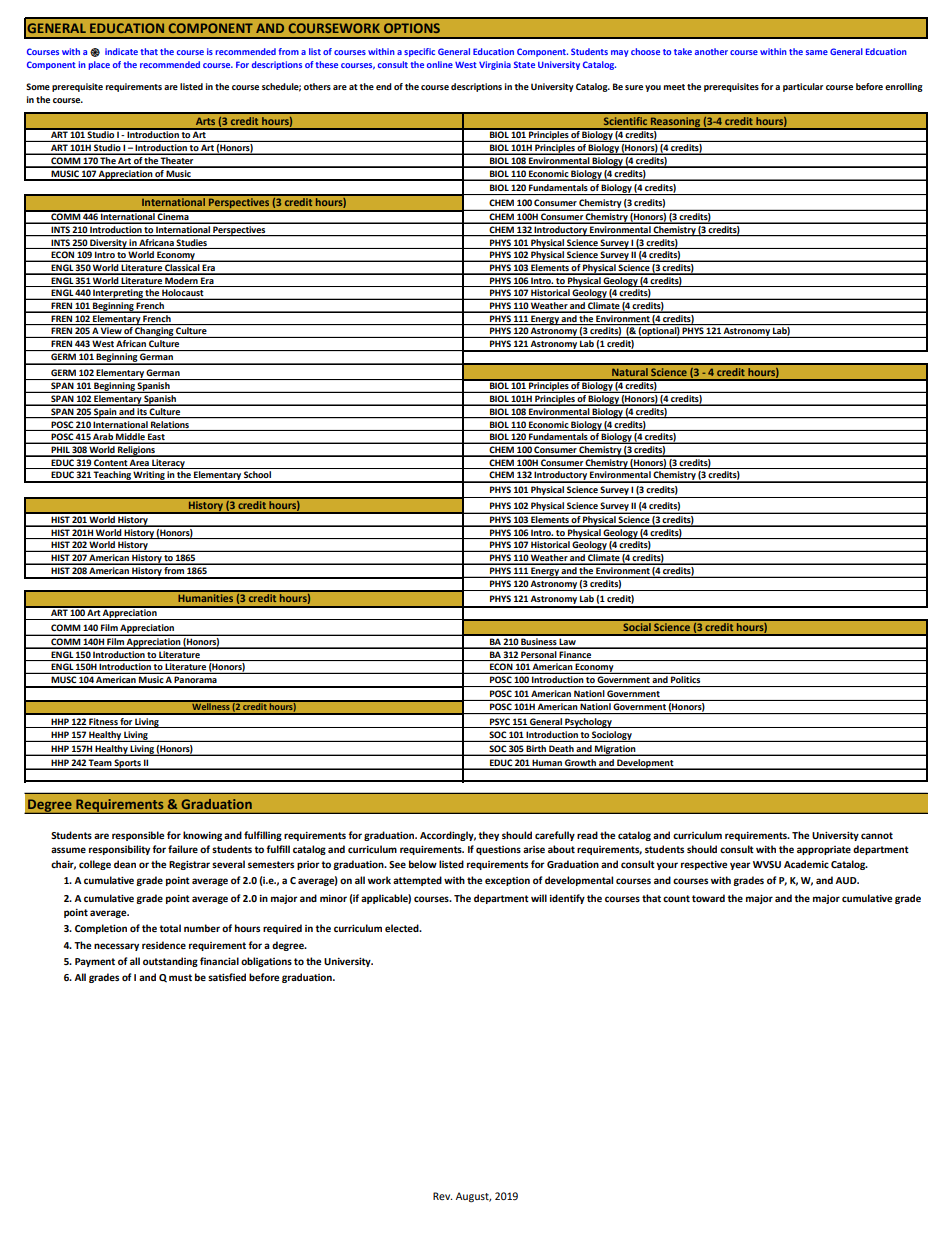 This document has width=952, height=1233. I want to click on Virginia, so click(495, 65).
